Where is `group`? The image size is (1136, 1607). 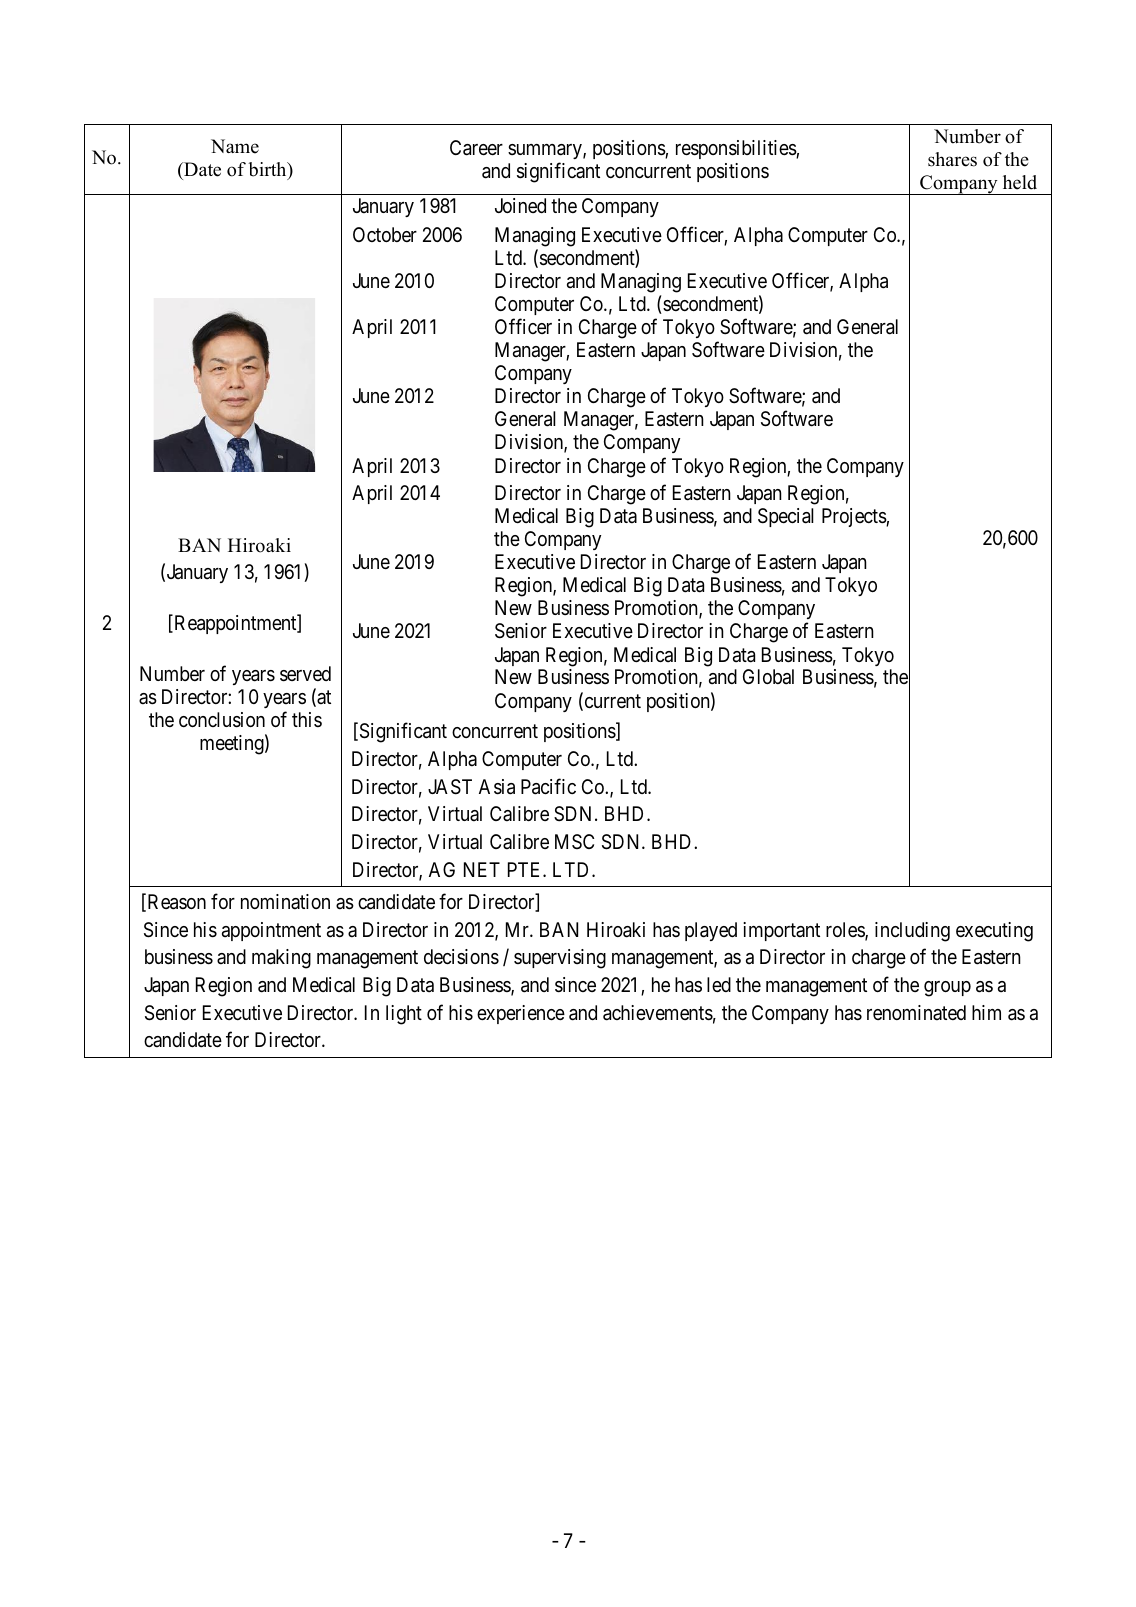 group is located at coordinates (947, 989).
